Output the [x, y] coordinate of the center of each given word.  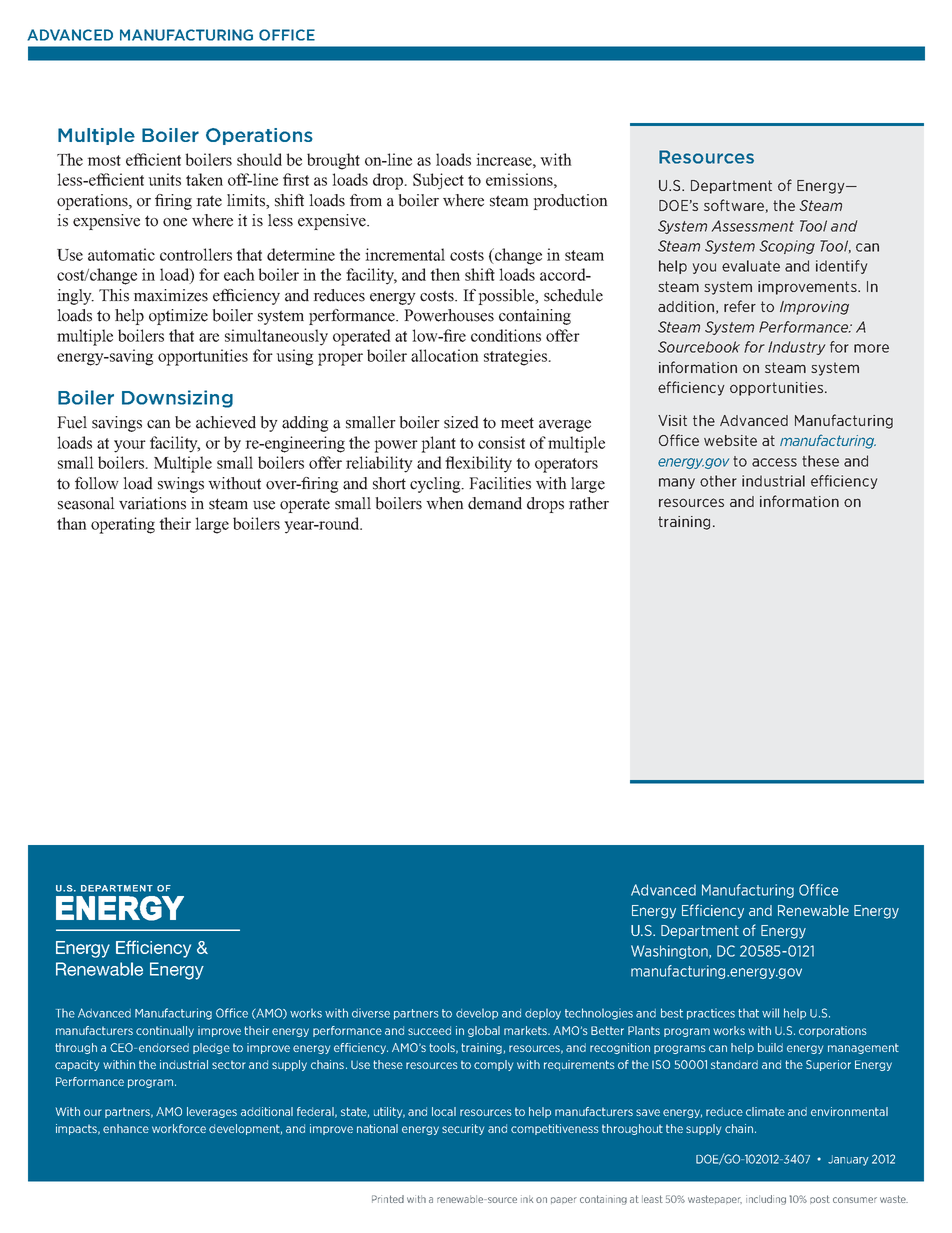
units [164, 179]
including [766, 1200]
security [463, 1129]
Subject [438, 181]
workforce [179, 1128]
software [734, 205]
